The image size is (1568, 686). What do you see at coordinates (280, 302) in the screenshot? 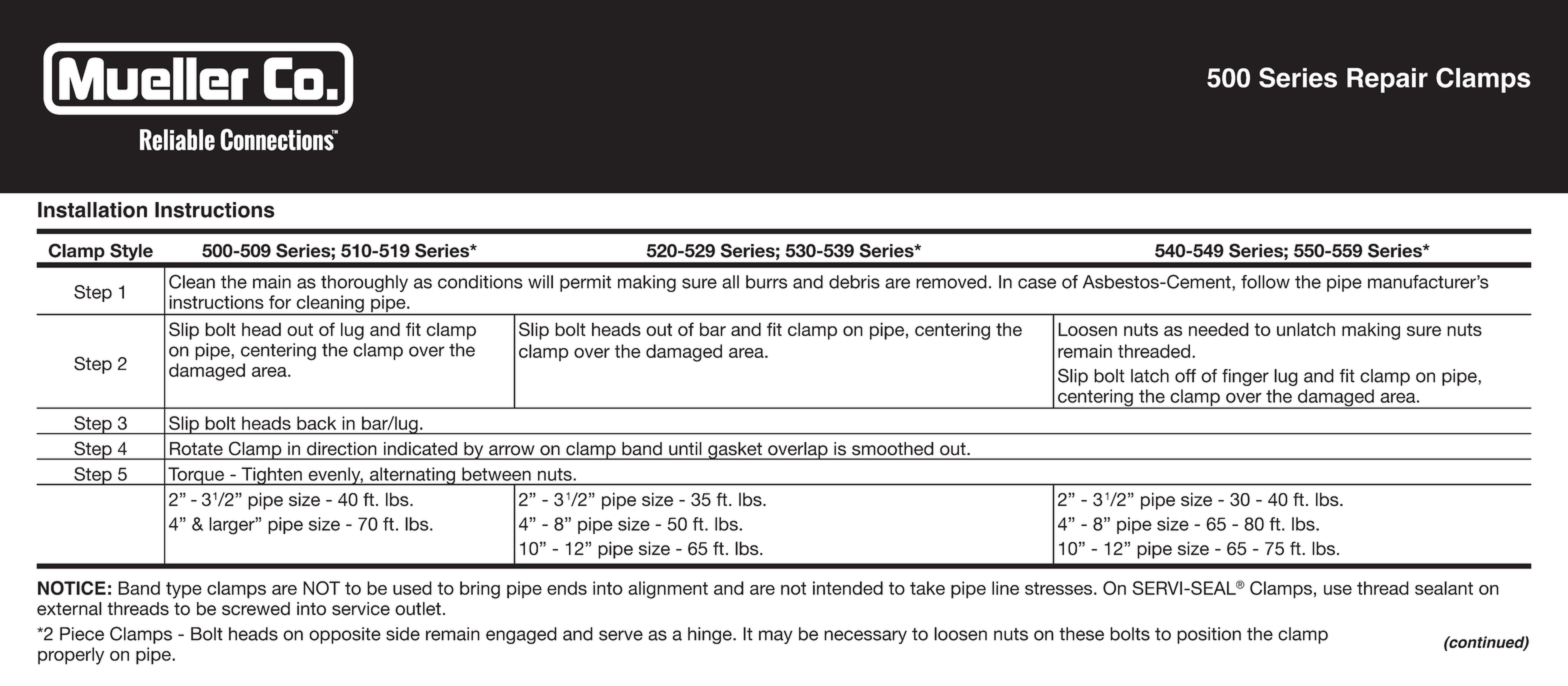
I see `for` at bounding box center [280, 302].
